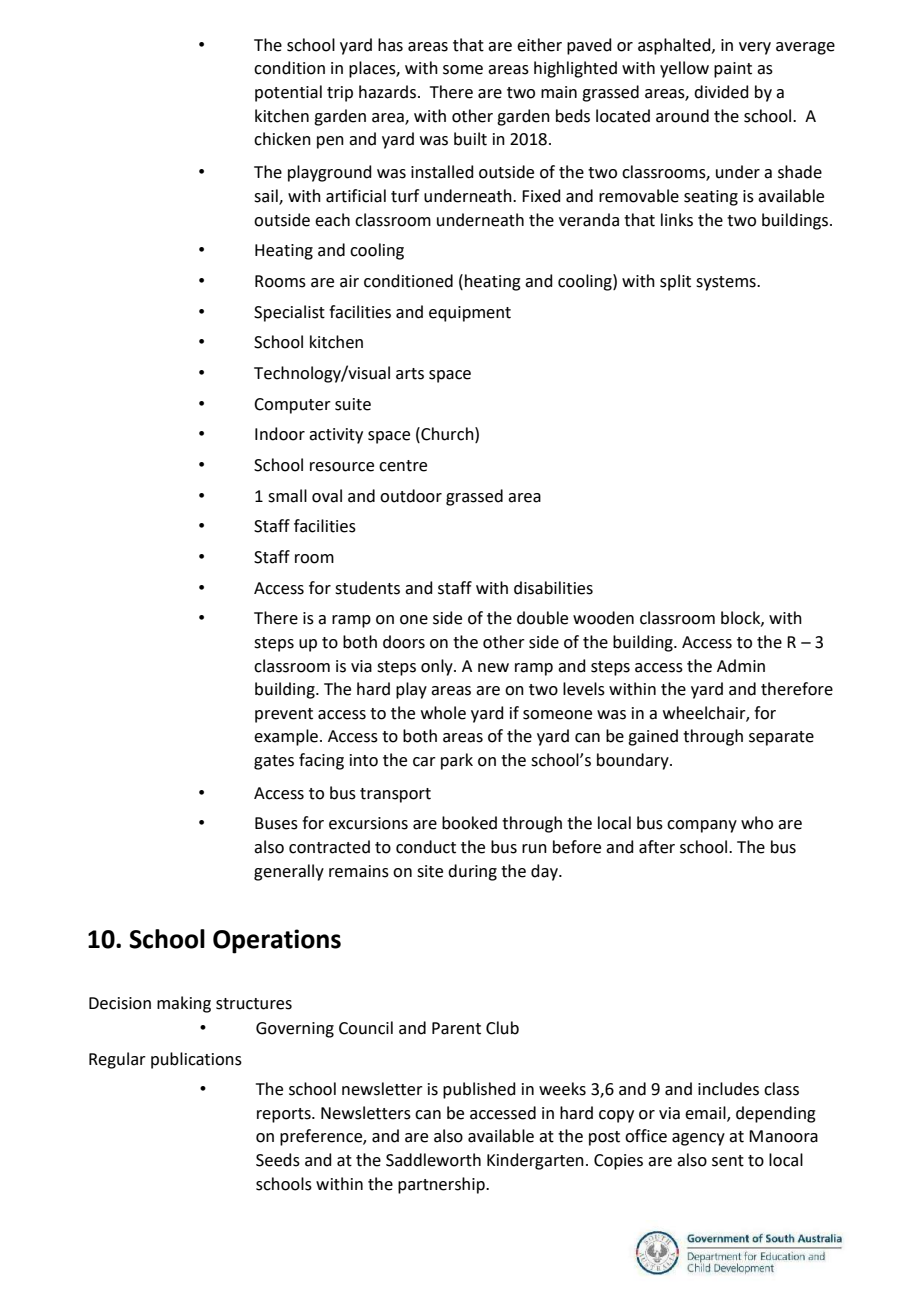 This page has height=1308, width=924. What do you see at coordinates (280, 434) in the page?
I see `Indoor` at bounding box center [280, 434].
